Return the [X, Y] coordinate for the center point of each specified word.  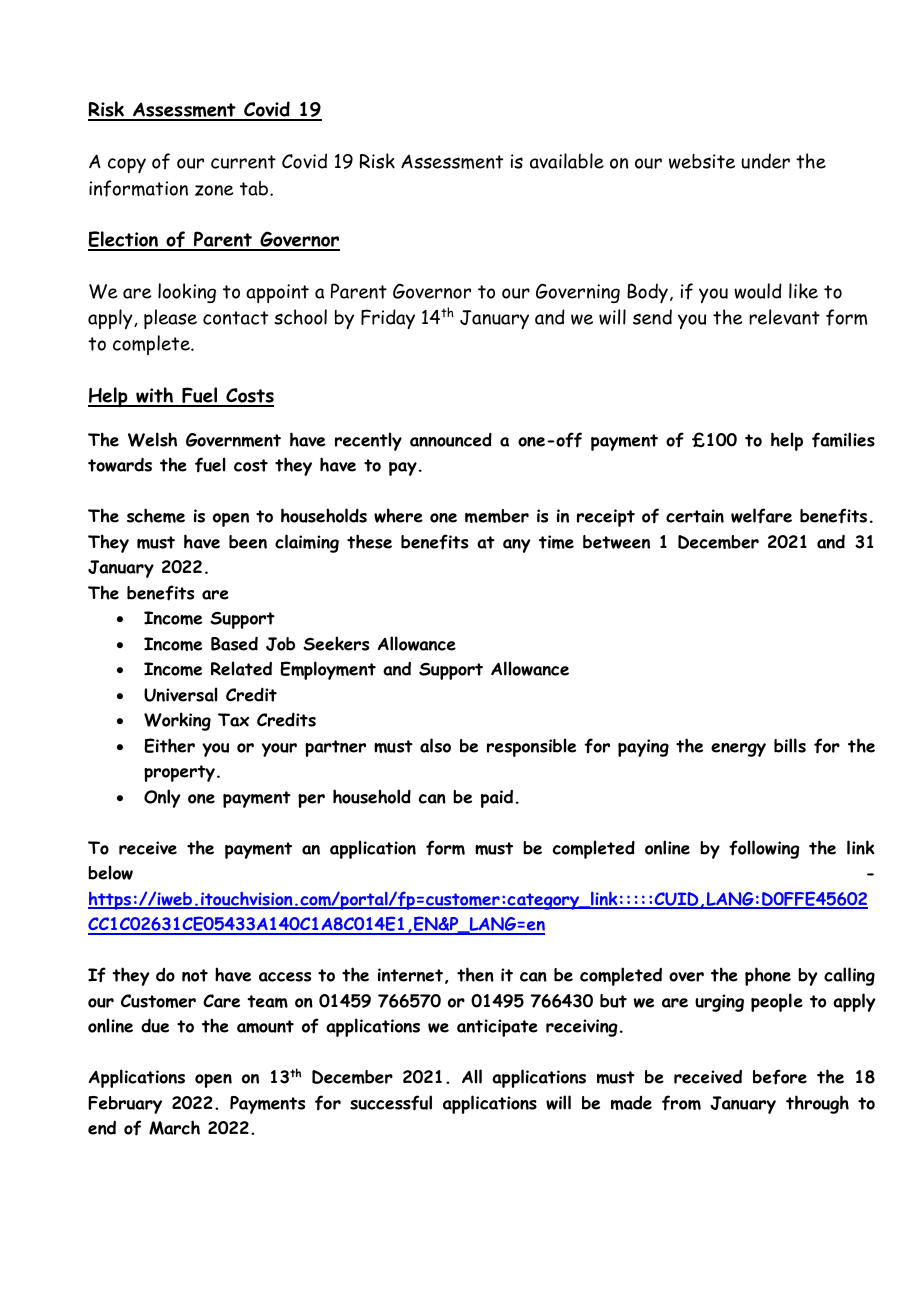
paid [497, 799]
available [567, 161]
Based [234, 643]
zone [214, 190]
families [843, 440]
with [155, 396]
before [780, 1077]
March [174, 1127]
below [110, 872]
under [765, 161]
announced [451, 439]
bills [790, 745]
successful [391, 1103]
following [764, 849]
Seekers [336, 643]
